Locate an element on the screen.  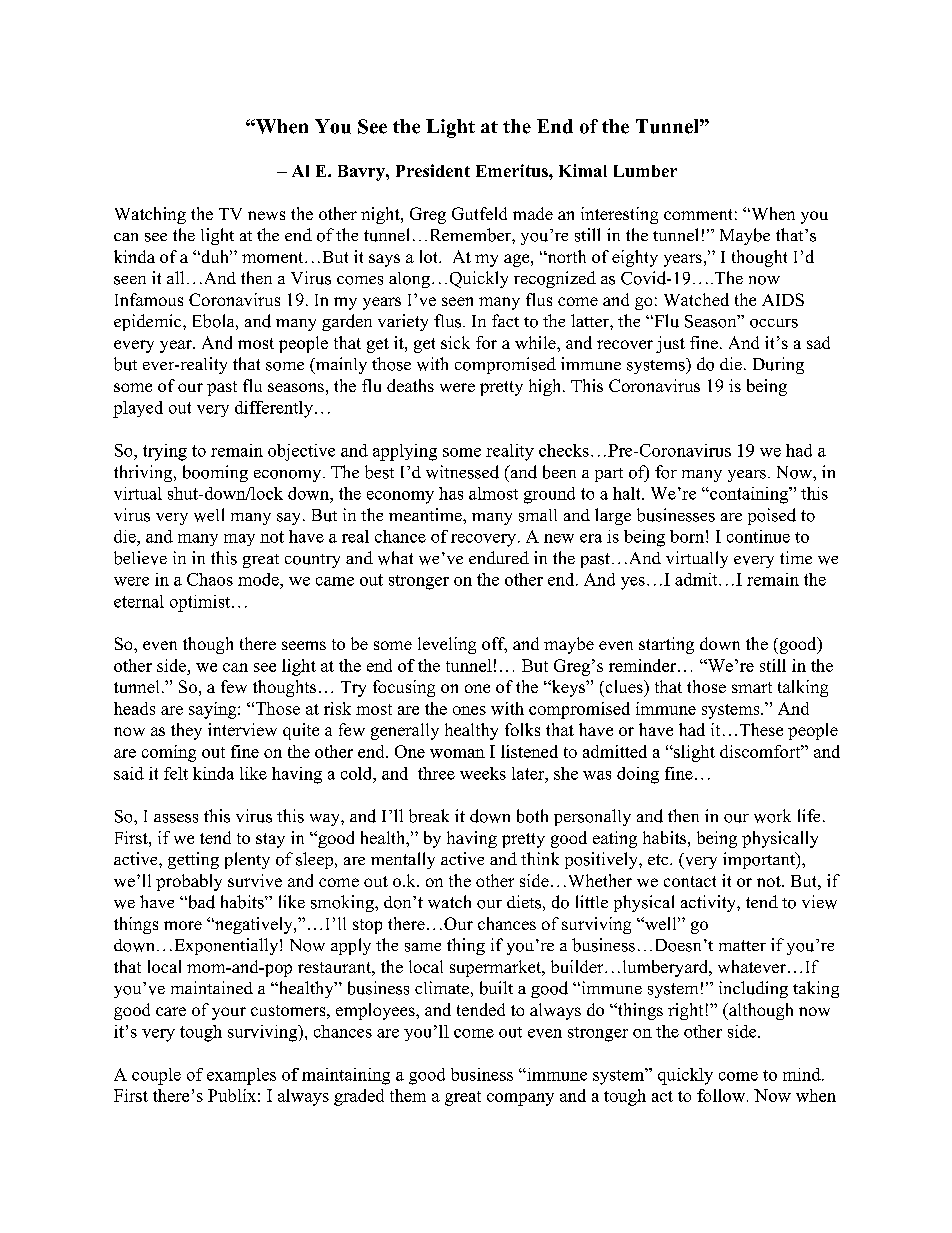
optimist is located at coordinates (201, 603).
